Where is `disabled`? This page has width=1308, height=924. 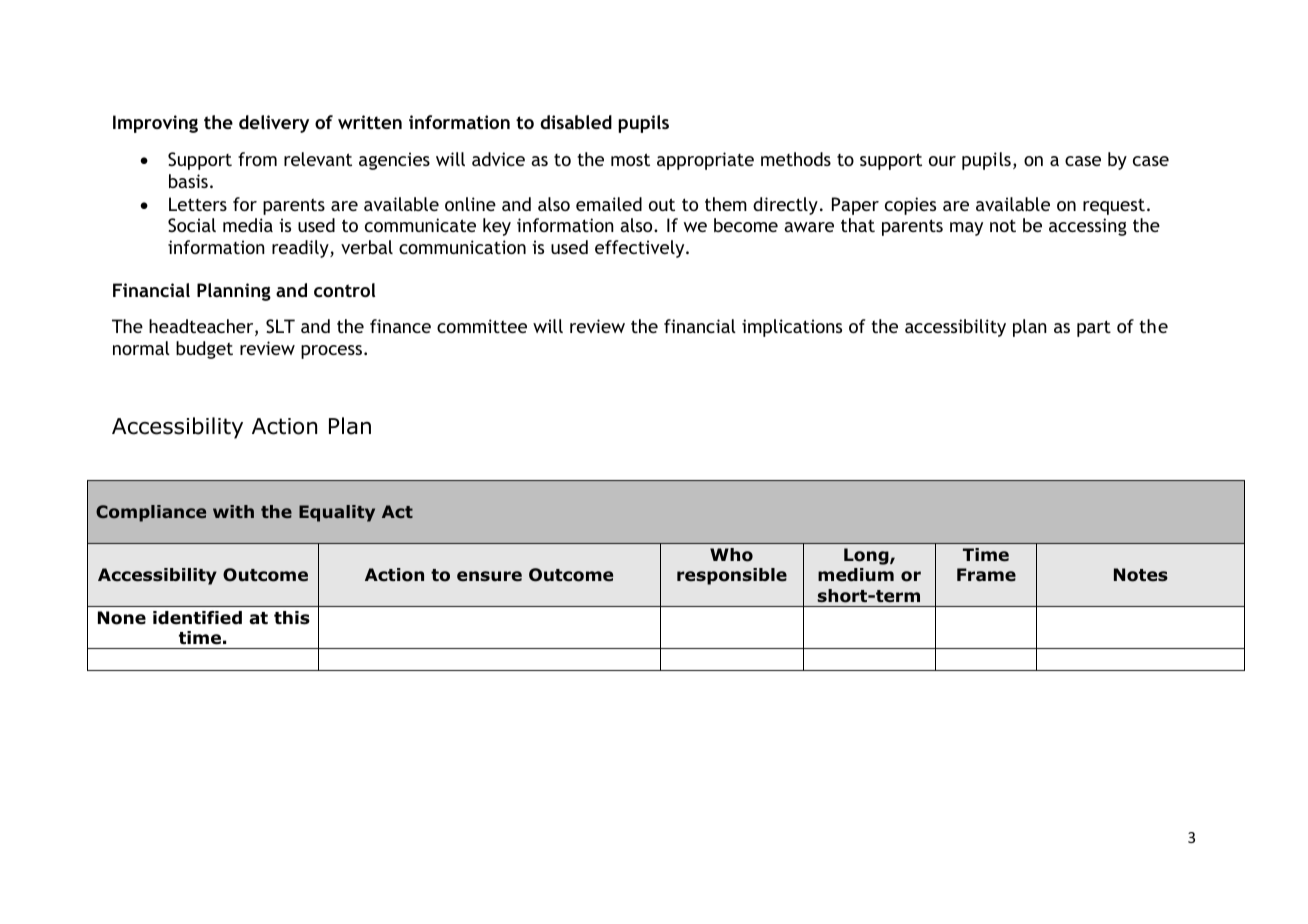 disabled is located at coordinates (576, 122).
